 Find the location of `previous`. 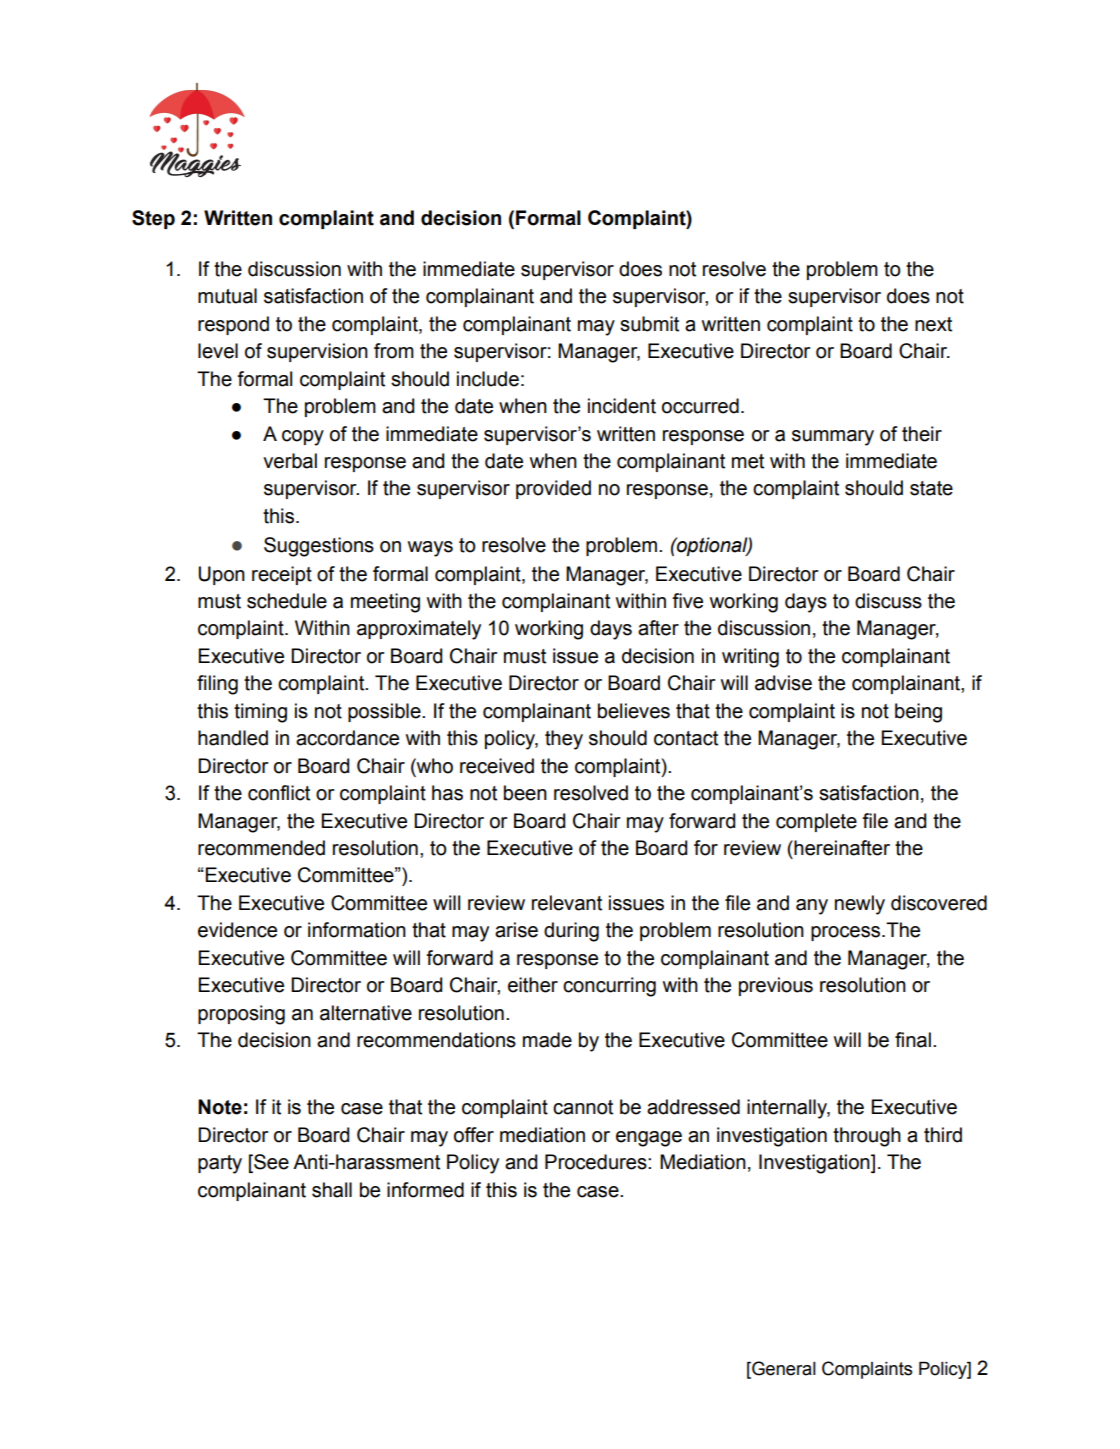

previous is located at coordinates (776, 986).
